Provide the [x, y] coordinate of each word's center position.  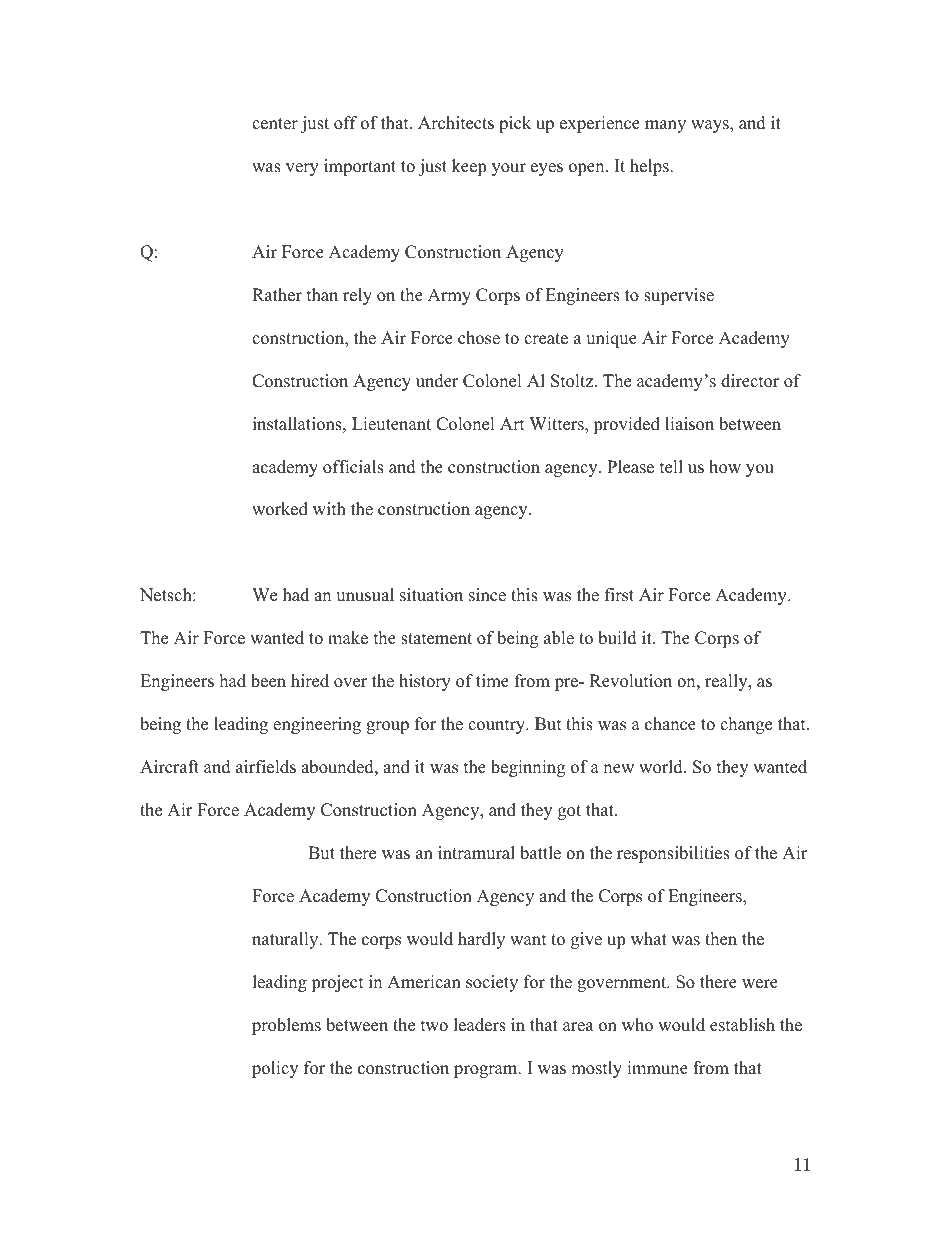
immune [657, 1068]
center [275, 124]
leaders [480, 1025]
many [665, 126]
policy [275, 1069]
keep [469, 167]
